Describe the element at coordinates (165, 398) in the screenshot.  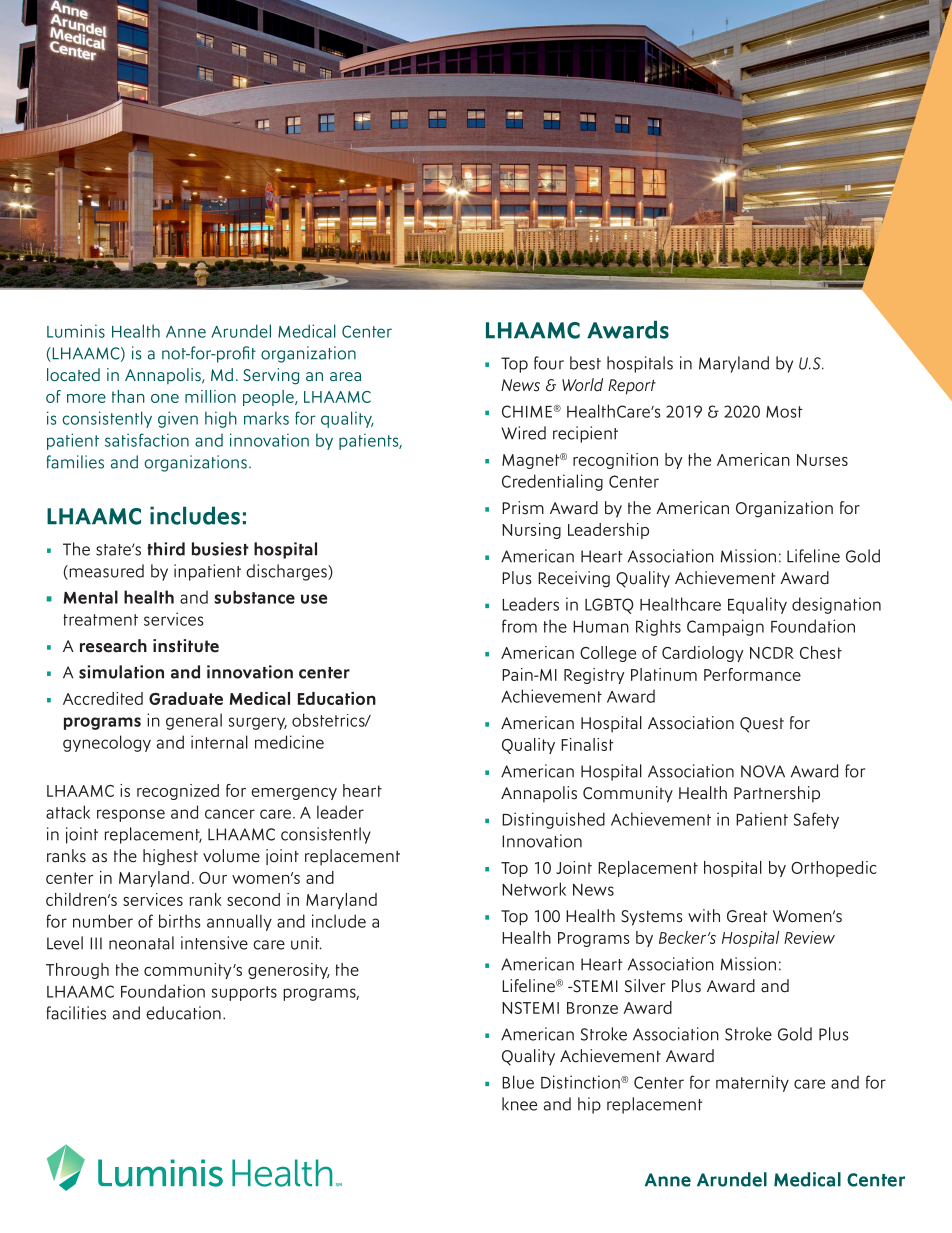
I see `one` at that location.
